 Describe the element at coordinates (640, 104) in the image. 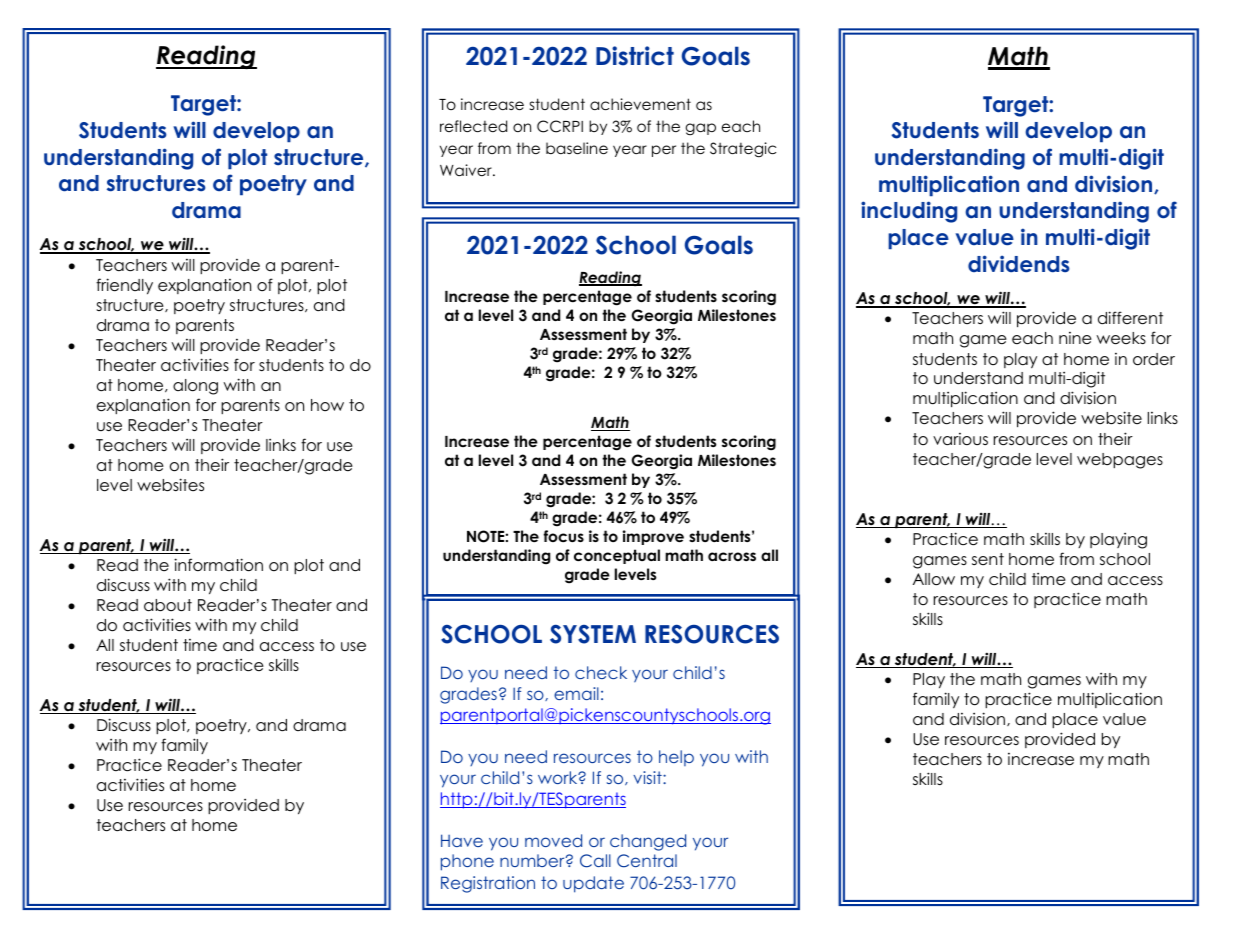

I see `achievement` at that location.
